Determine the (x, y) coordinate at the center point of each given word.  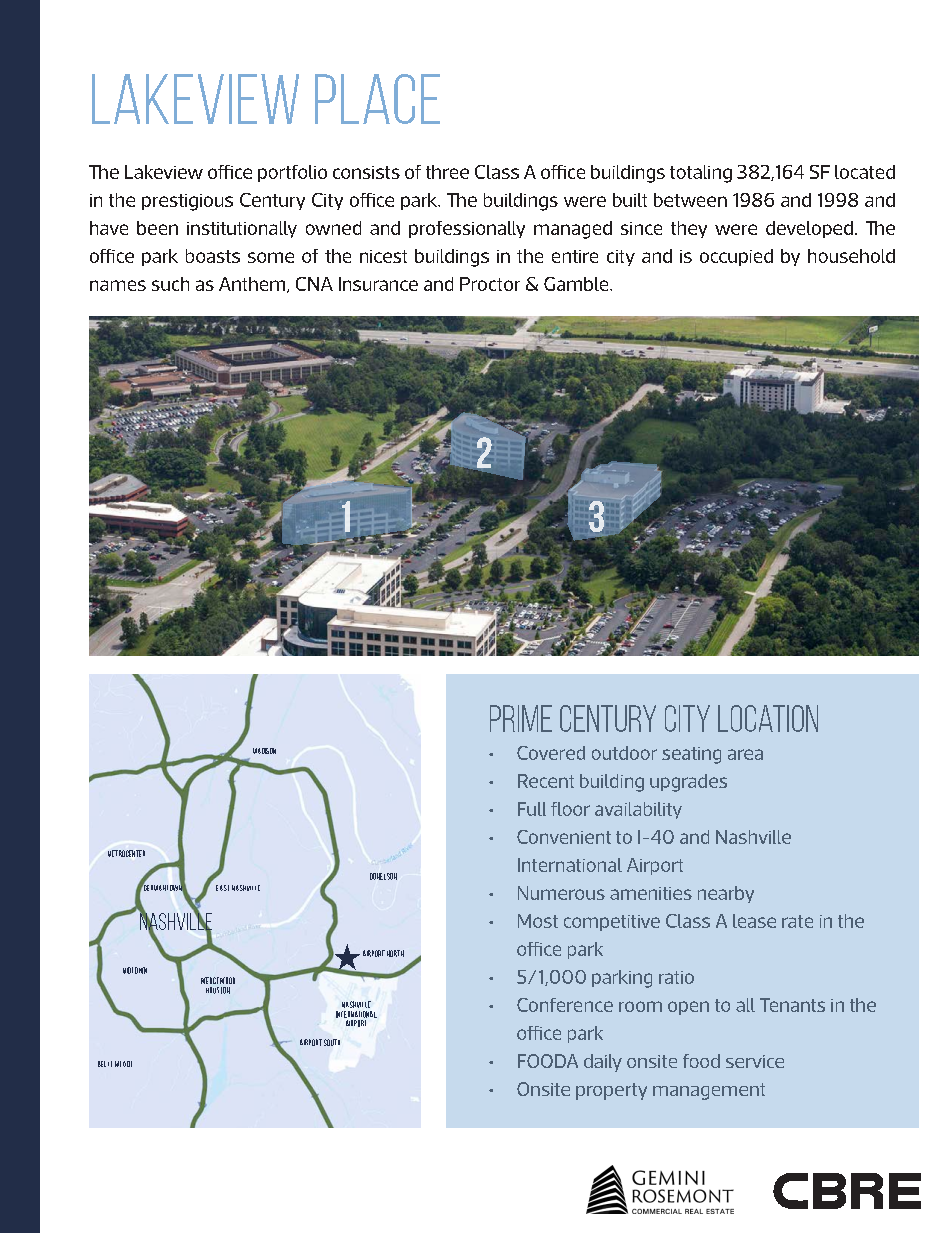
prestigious (187, 202)
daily (603, 1063)
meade (123, 1064)
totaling (701, 174)
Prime (521, 718)
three (447, 172)
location (768, 718)
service (755, 1061)
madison (264, 751)
